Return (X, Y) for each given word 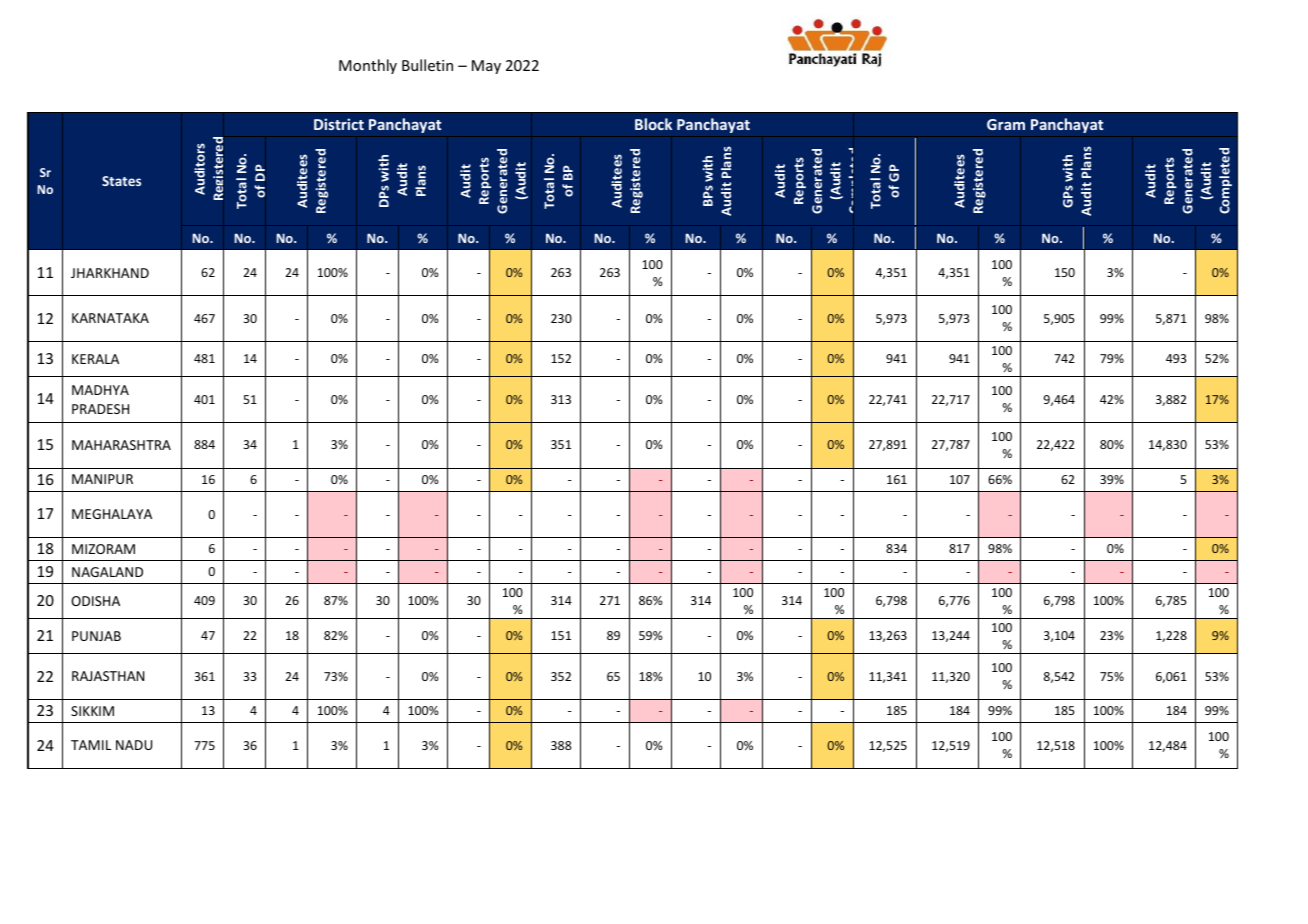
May (486, 67)
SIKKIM (92, 711)
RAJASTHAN (108, 676)
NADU (134, 745)
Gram (1006, 124)
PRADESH (100, 409)
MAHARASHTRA (121, 445)
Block (653, 124)
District (339, 124)
